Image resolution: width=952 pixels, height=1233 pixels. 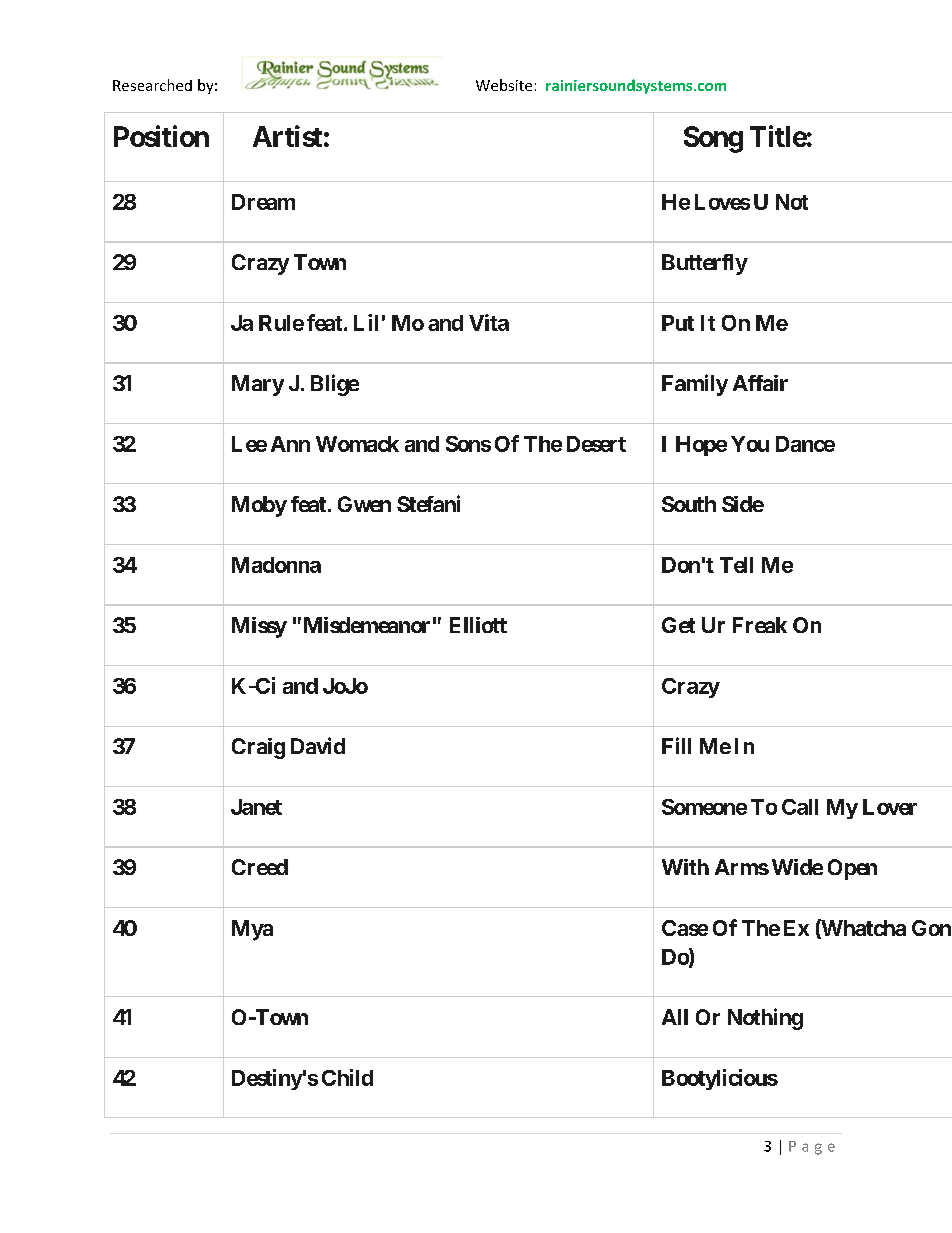 I want to click on Artist, so click(x=287, y=136).
